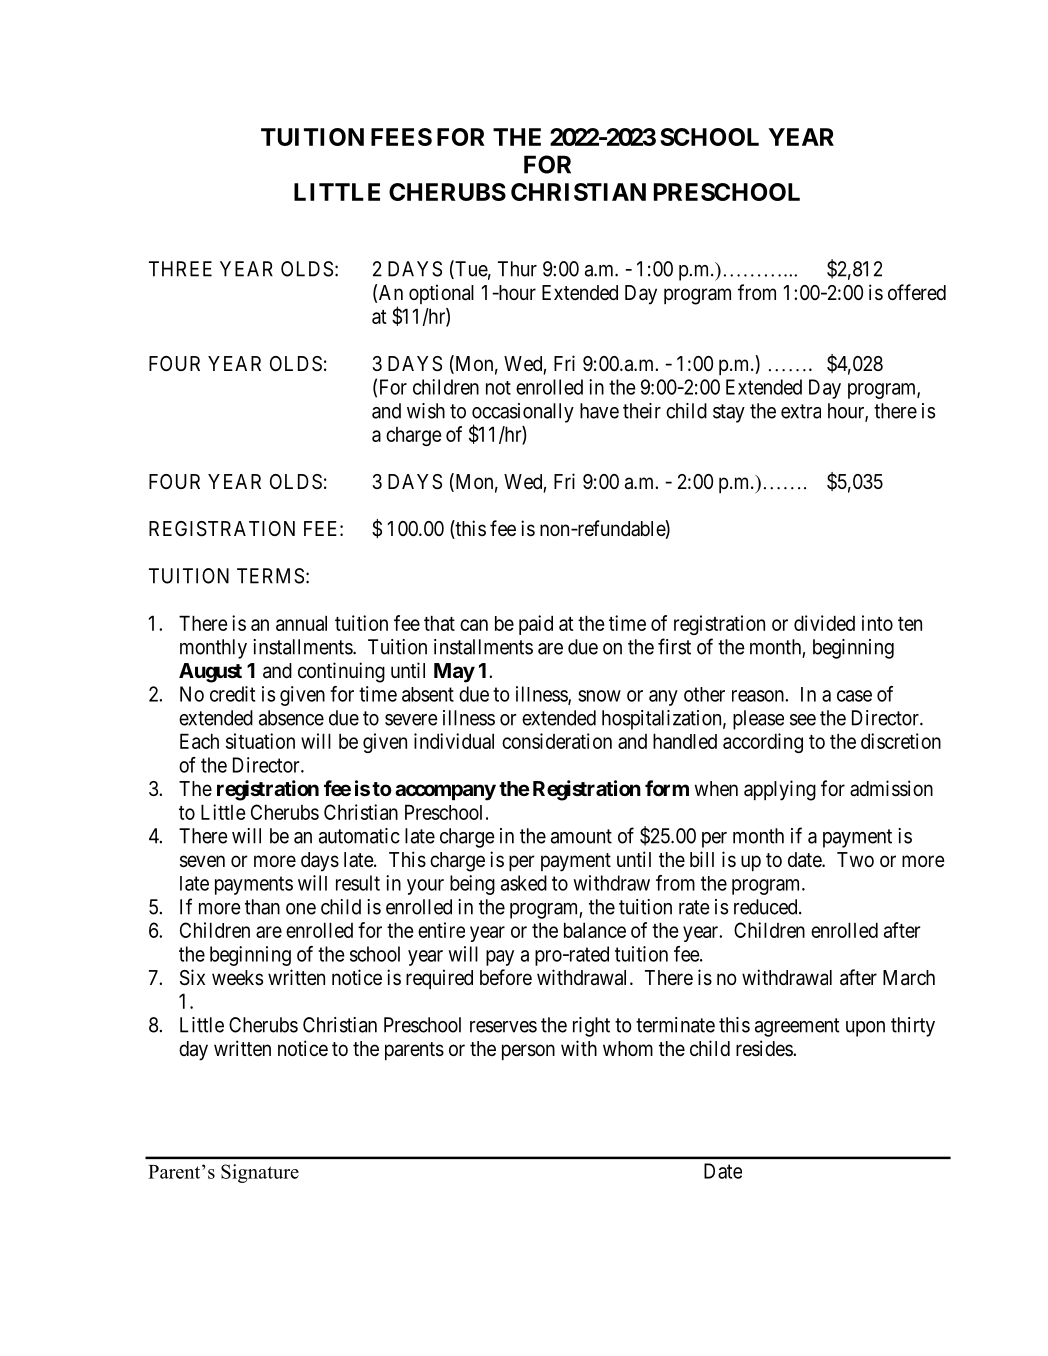 The width and height of the screenshot is (1048, 1356). I want to click on seven, so click(202, 861).
